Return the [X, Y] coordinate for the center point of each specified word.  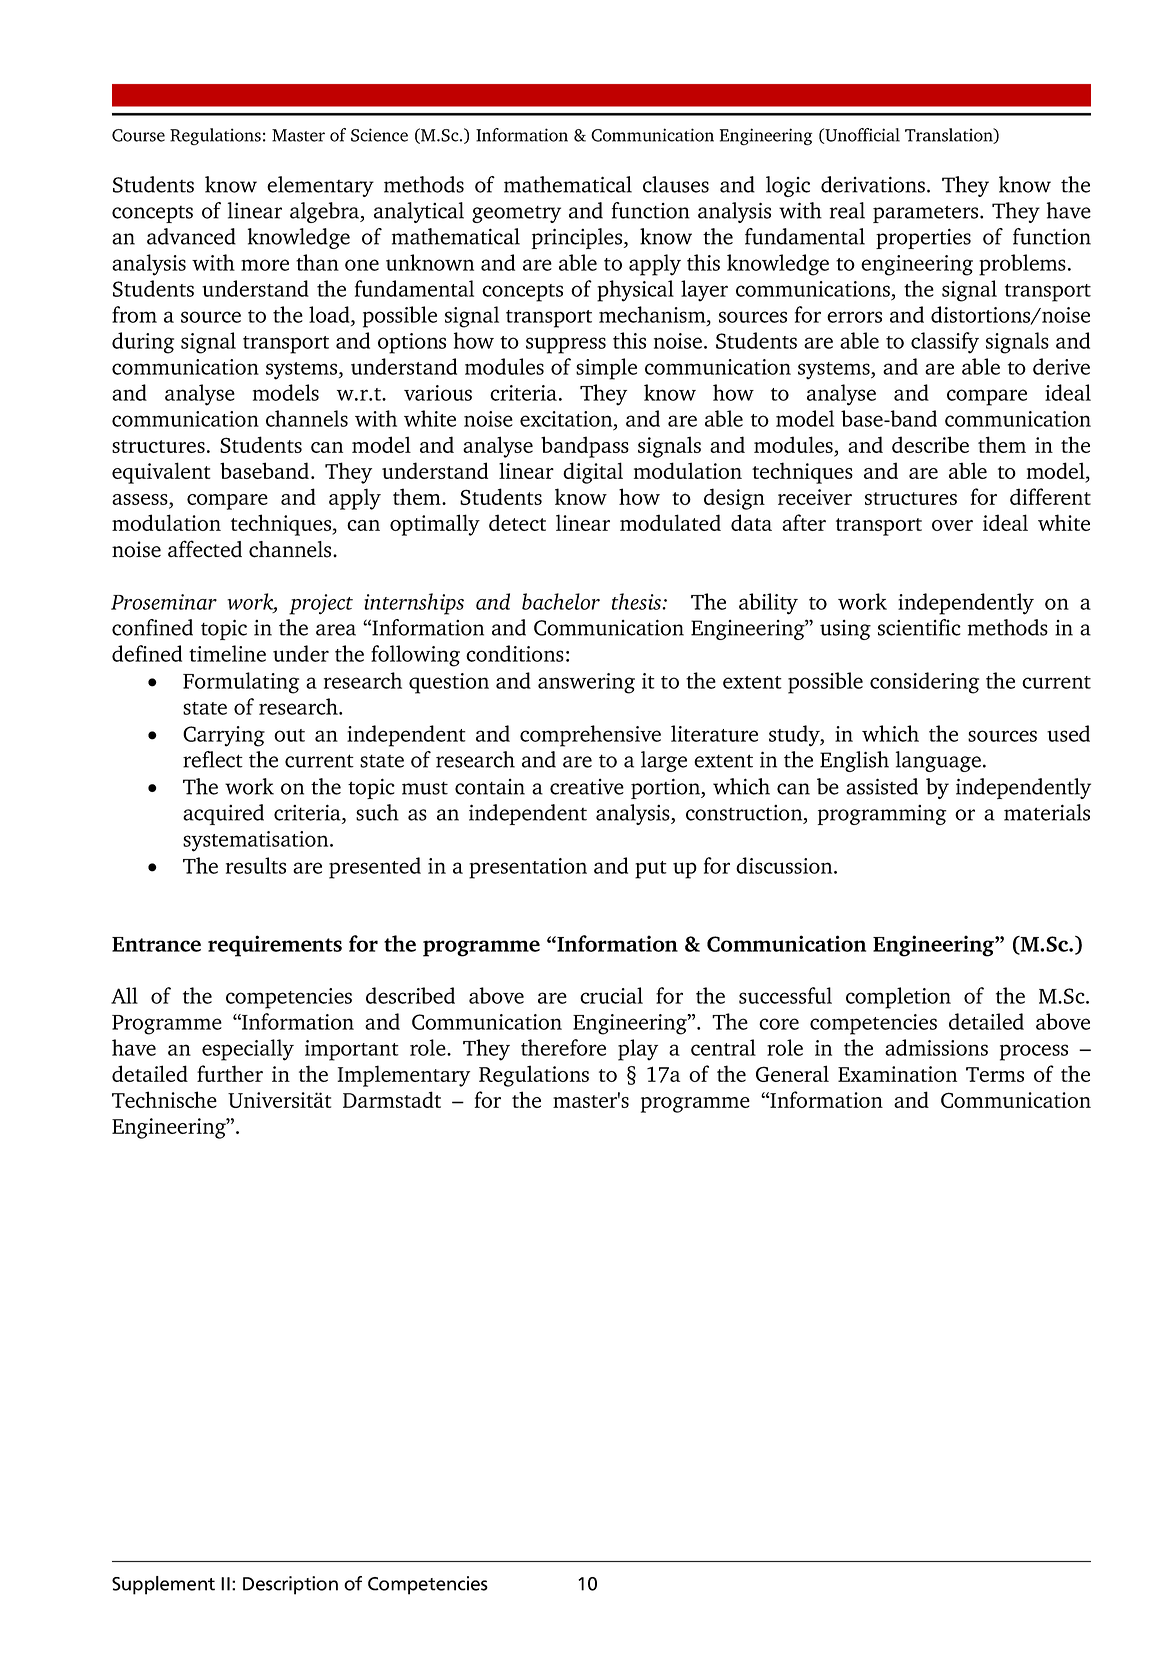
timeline [227, 653]
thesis [637, 601]
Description [290, 1585]
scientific [919, 627]
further [230, 1073]
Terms [995, 1074]
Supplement [163, 1585]
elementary [320, 186]
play [638, 1050]
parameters [927, 214]
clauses [676, 184]
